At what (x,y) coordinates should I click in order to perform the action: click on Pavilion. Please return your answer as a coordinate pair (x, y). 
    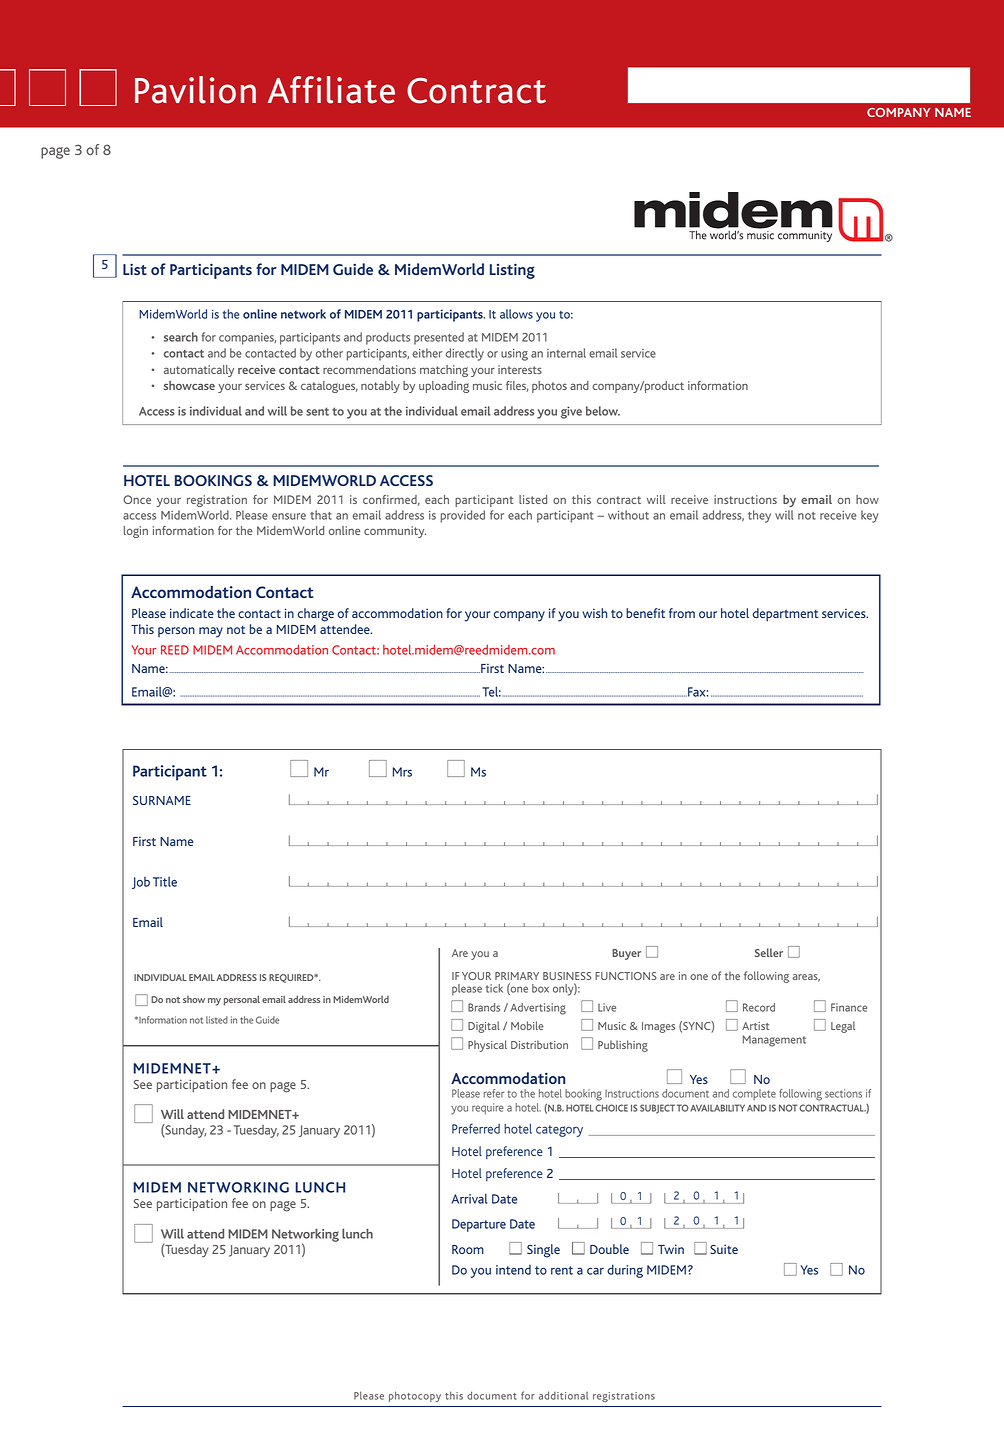
    Looking at the image, I should click on (195, 90).
